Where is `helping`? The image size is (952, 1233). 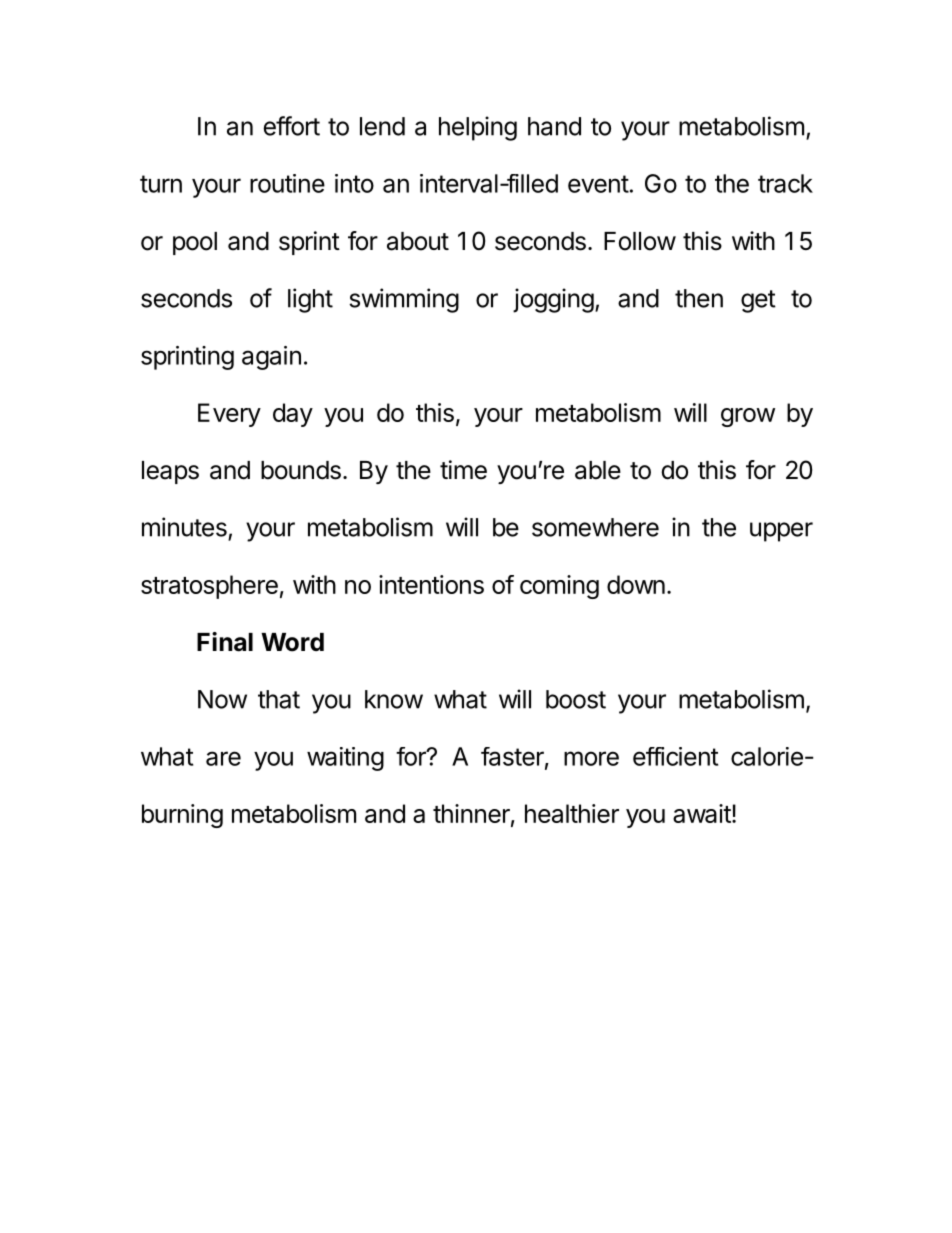 helping is located at coordinates (478, 128).
